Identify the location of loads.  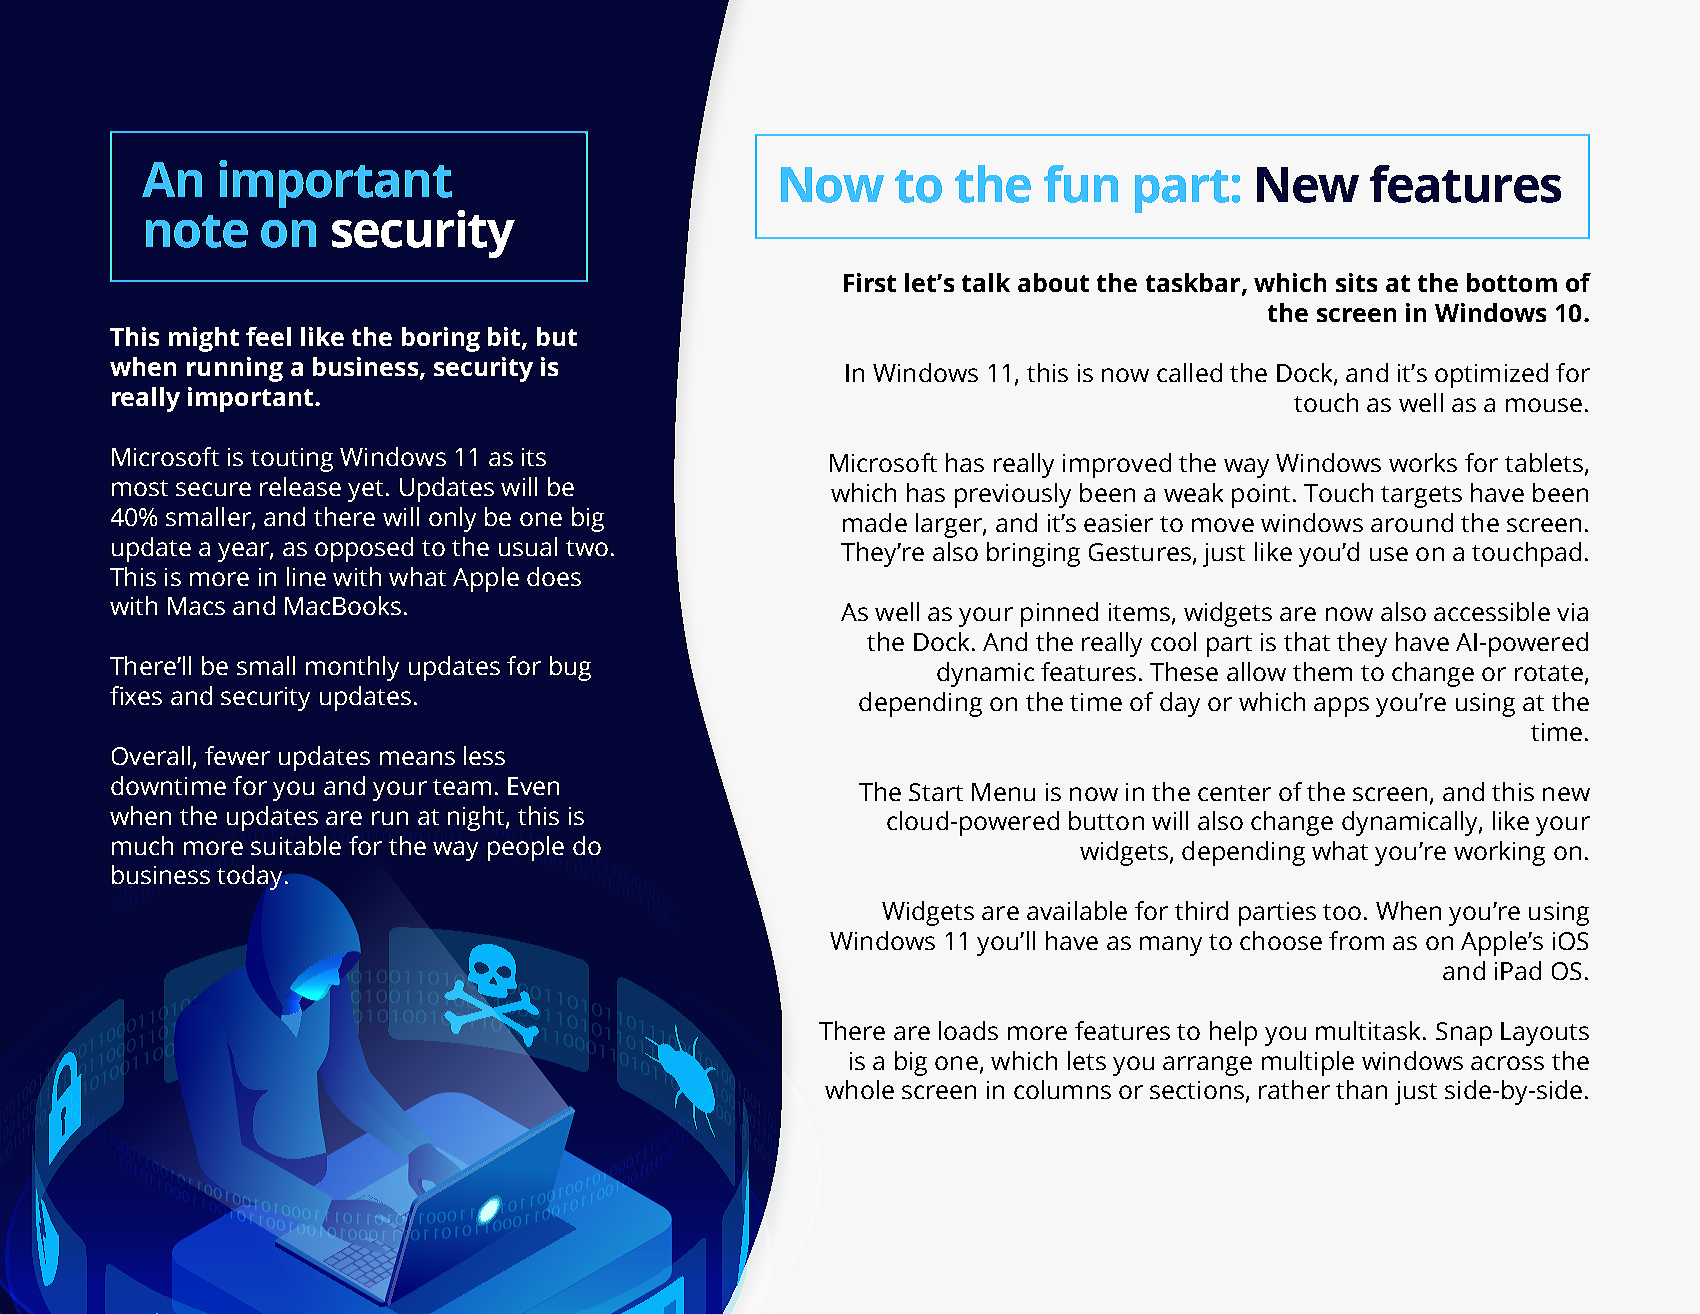
(968, 1030).
